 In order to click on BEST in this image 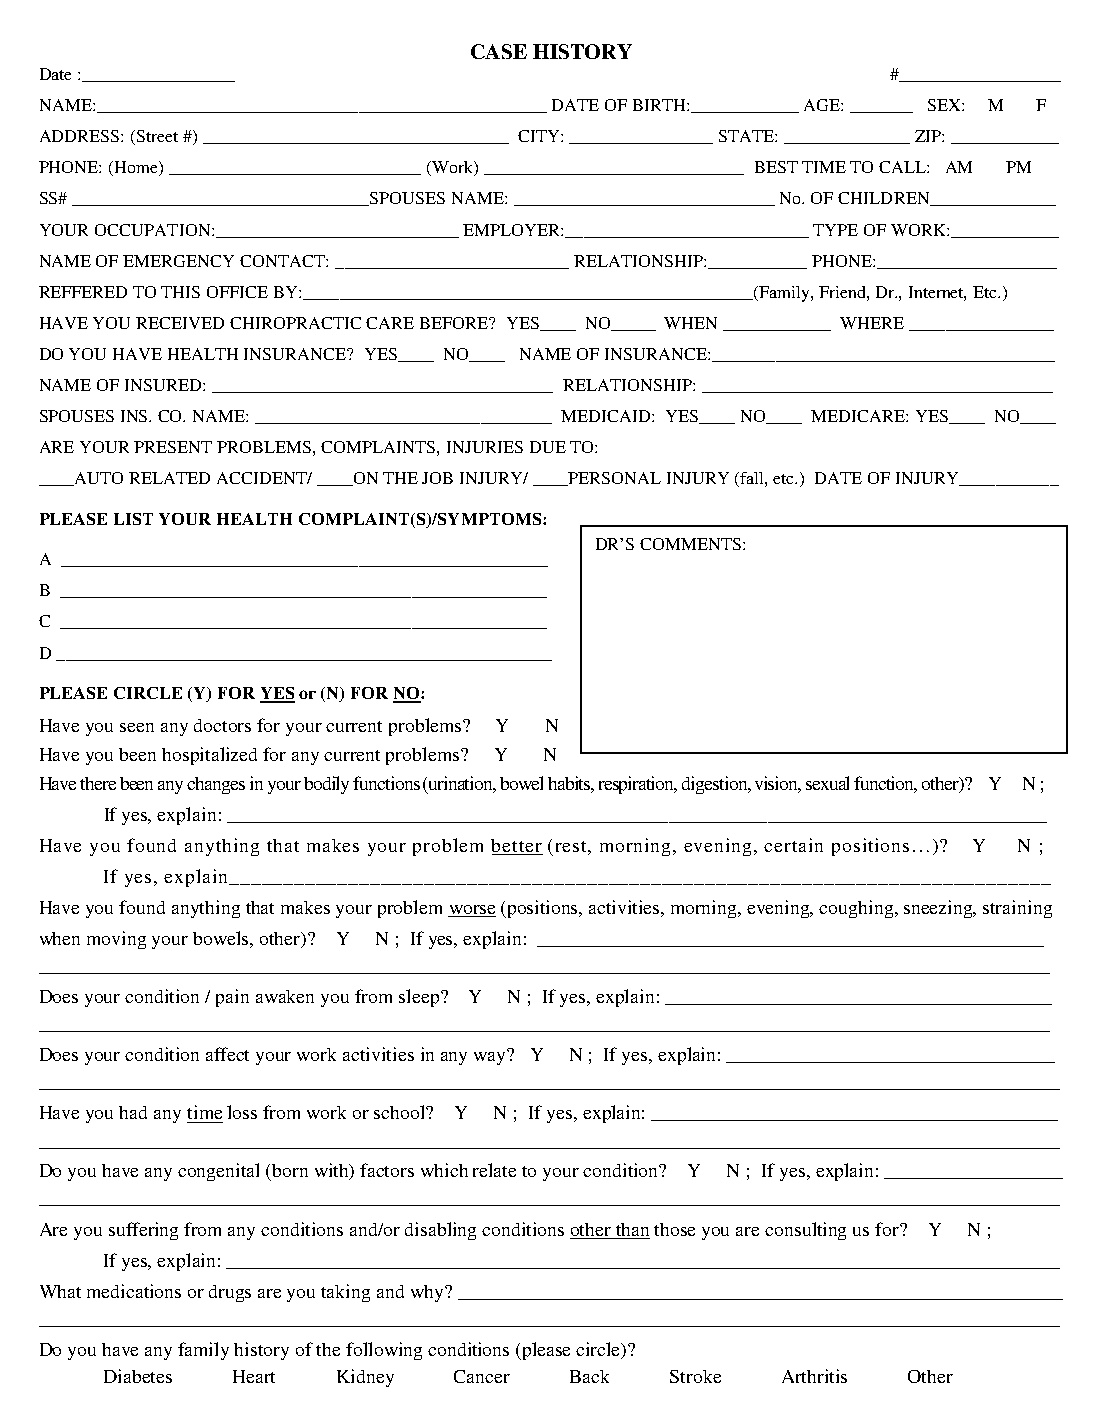, I will do `click(776, 167)`.
